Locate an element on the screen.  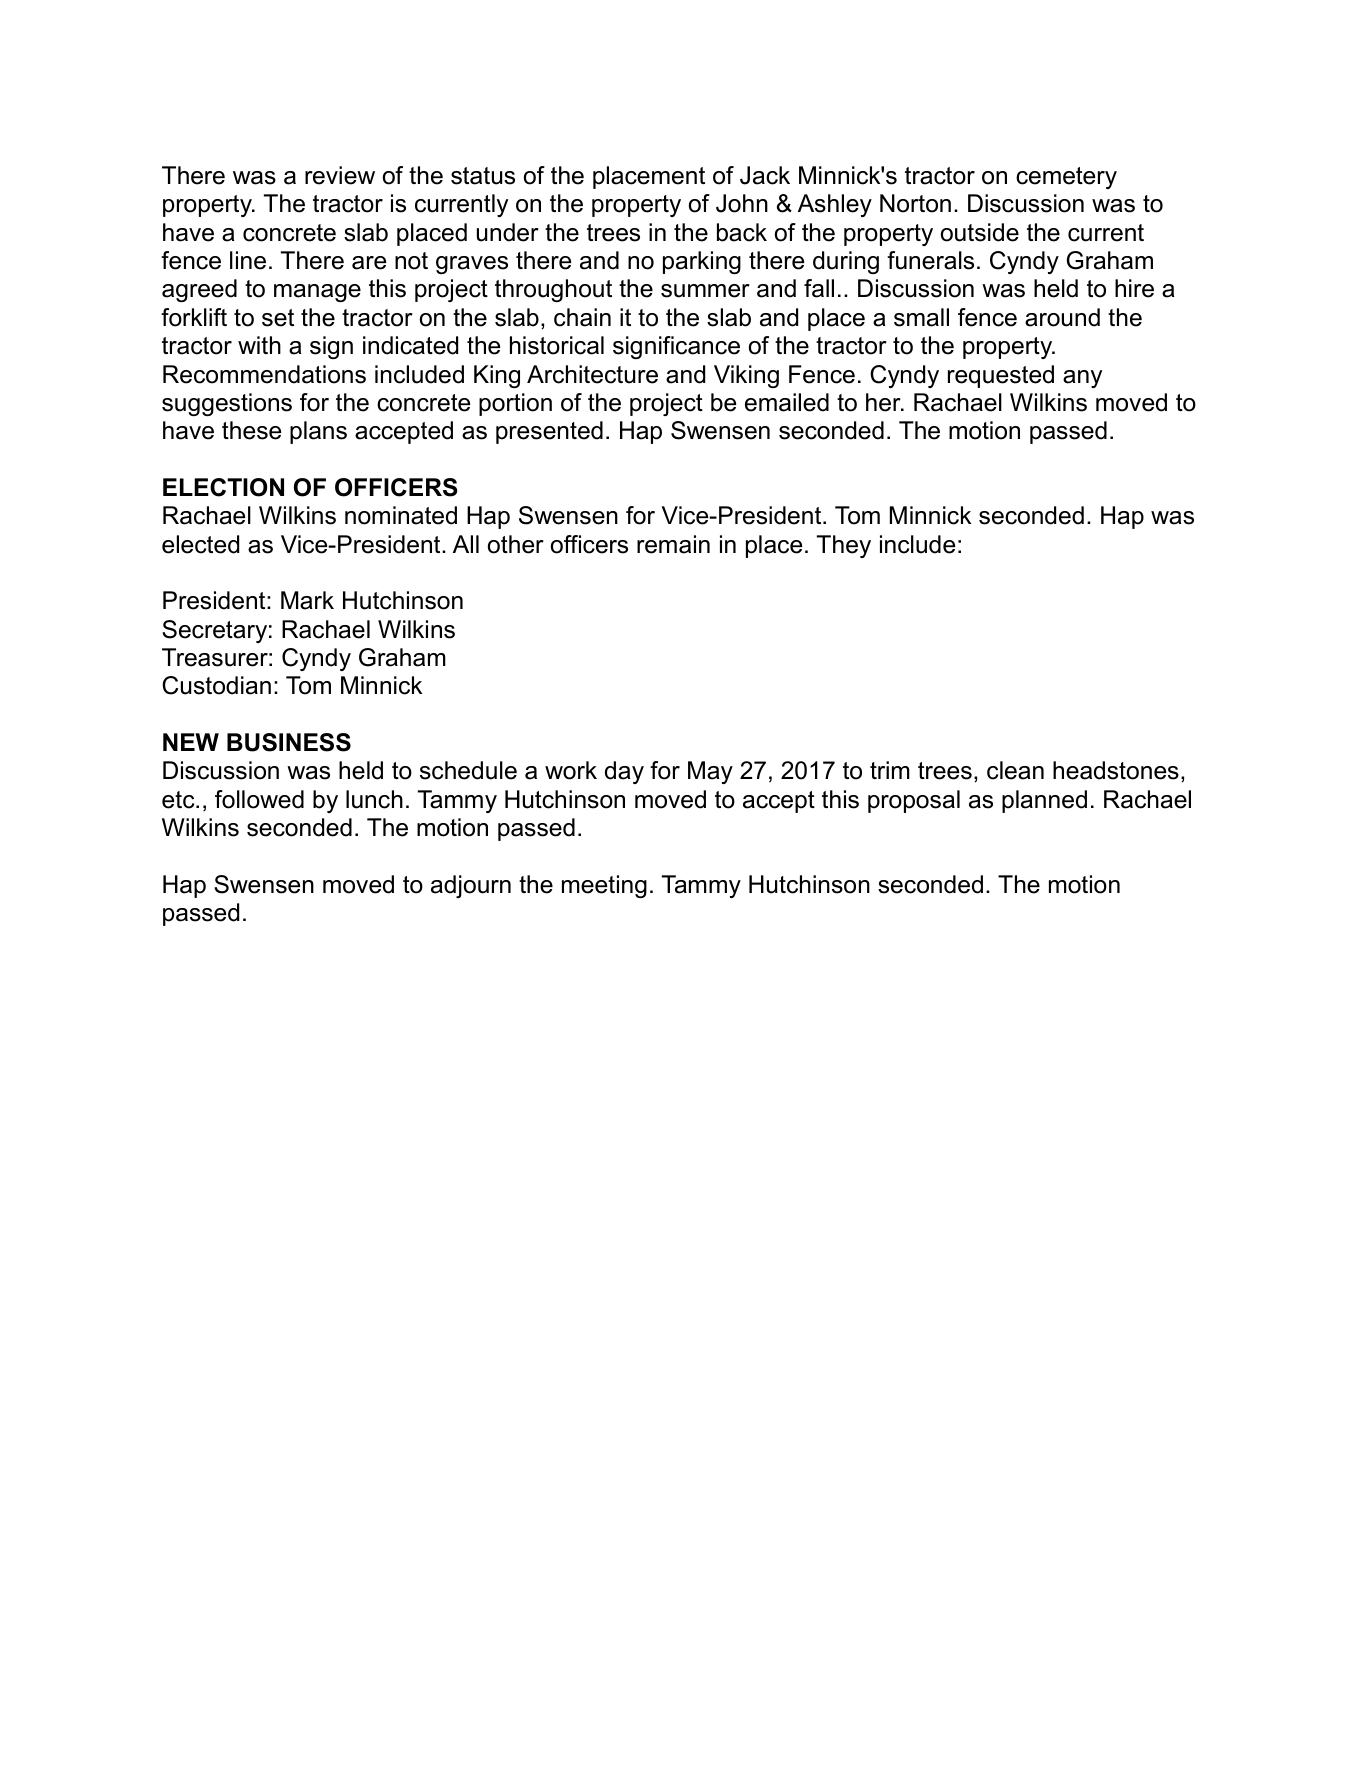
plans is located at coordinates (318, 432).
